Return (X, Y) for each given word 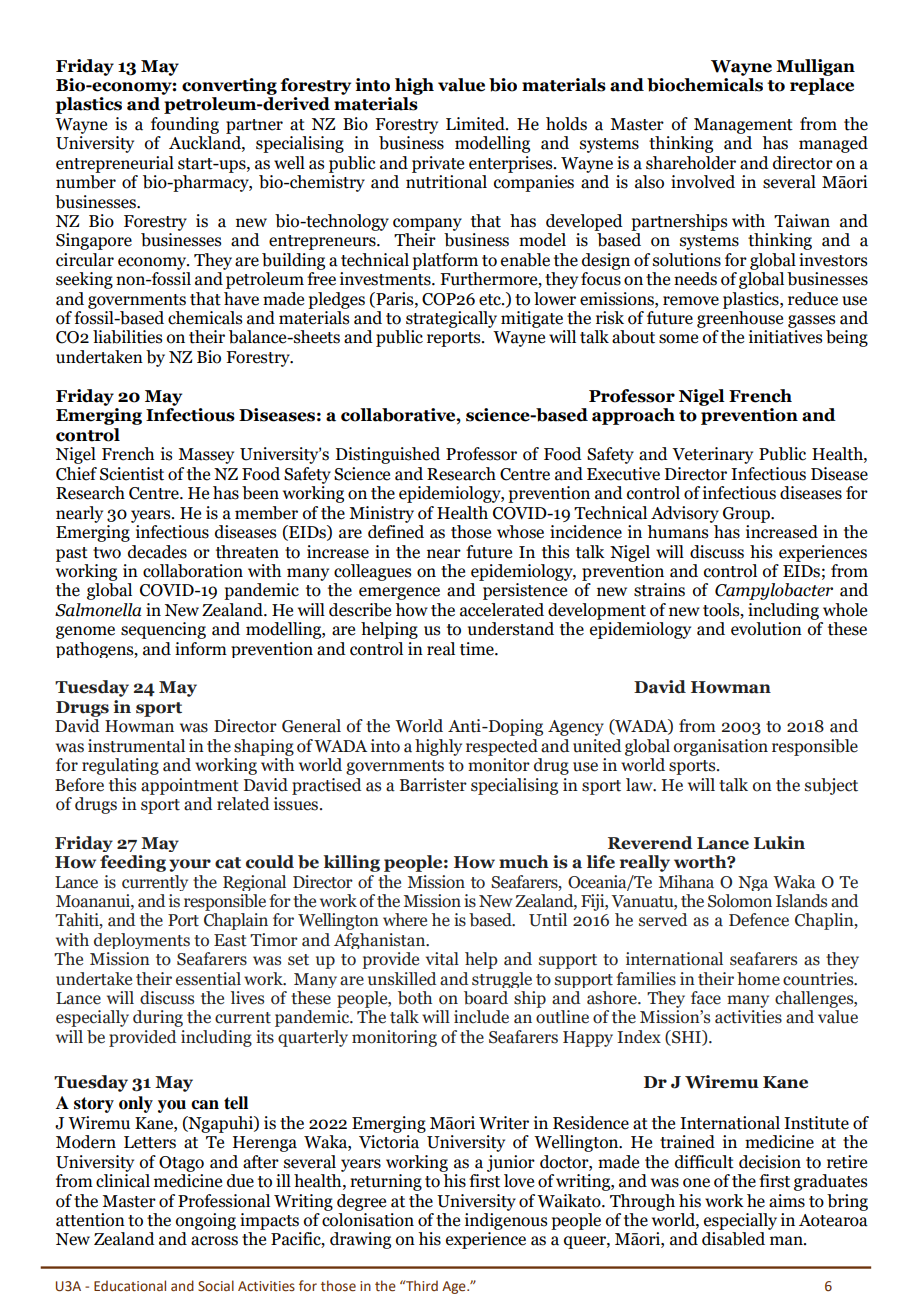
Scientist (132, 474)
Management (743, 126)
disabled (733, 1239)
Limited (476, 124)
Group (747, 515)
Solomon (740, 901)
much (524, 862)
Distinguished (388, 455)
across (214, 1241)
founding (185, 125)
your (190, 865)
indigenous (506, 1220)
